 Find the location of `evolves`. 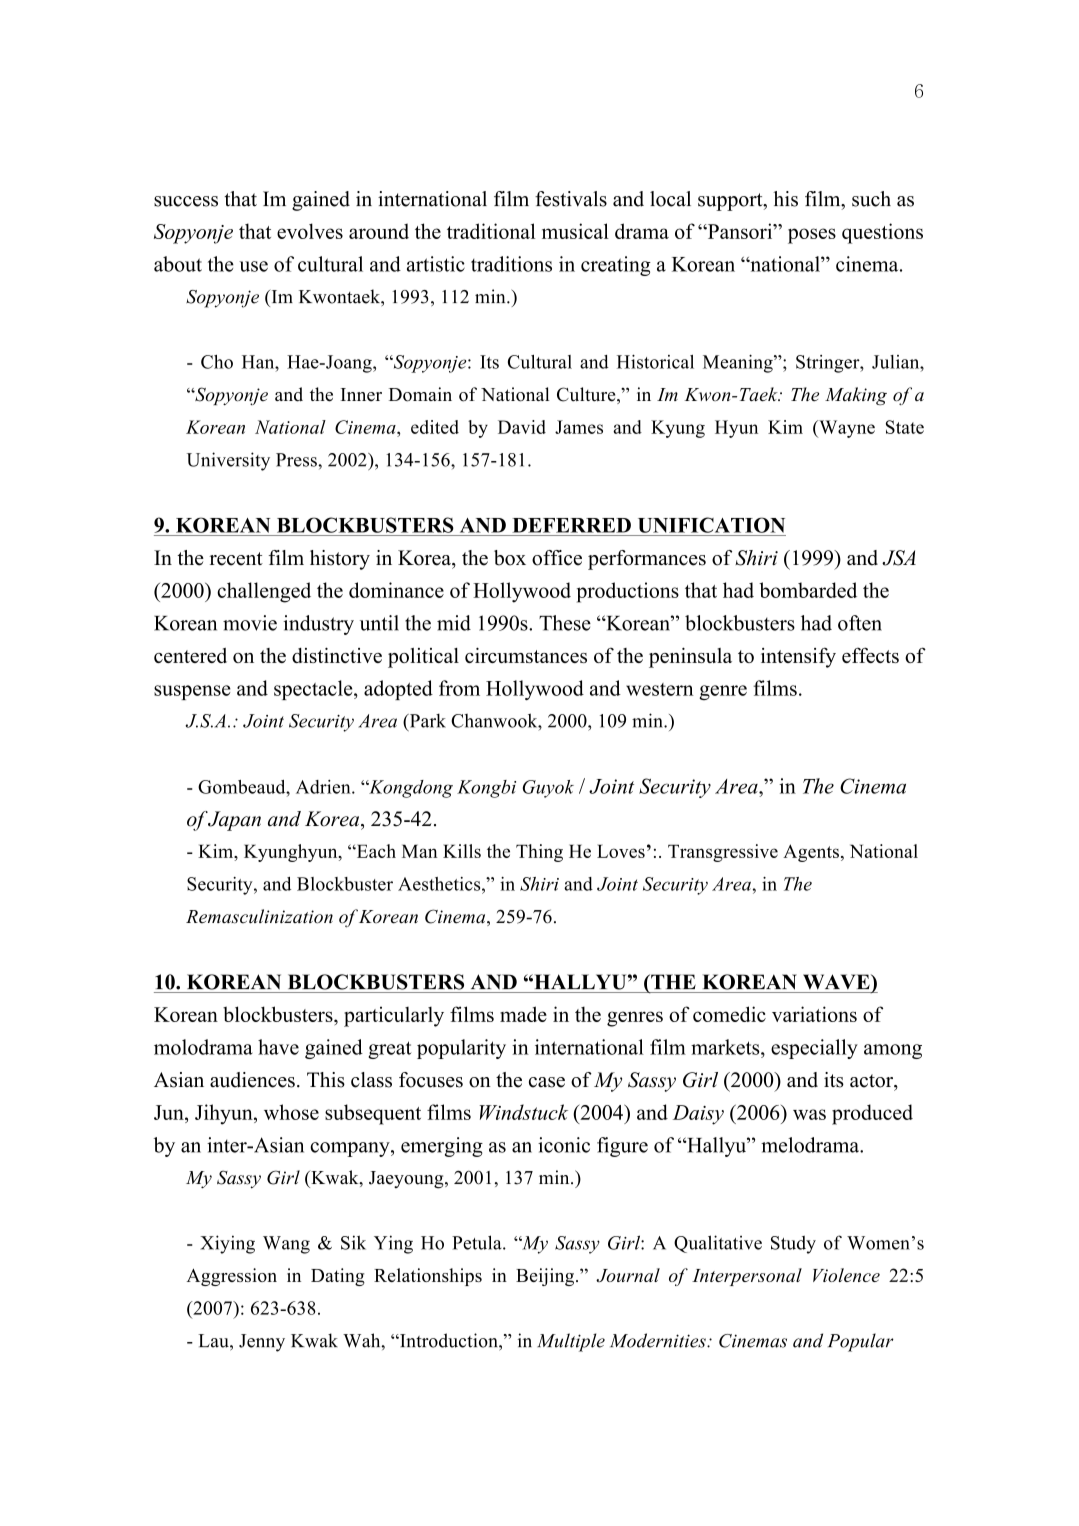

evolves is located at coordinates (310, 231).
